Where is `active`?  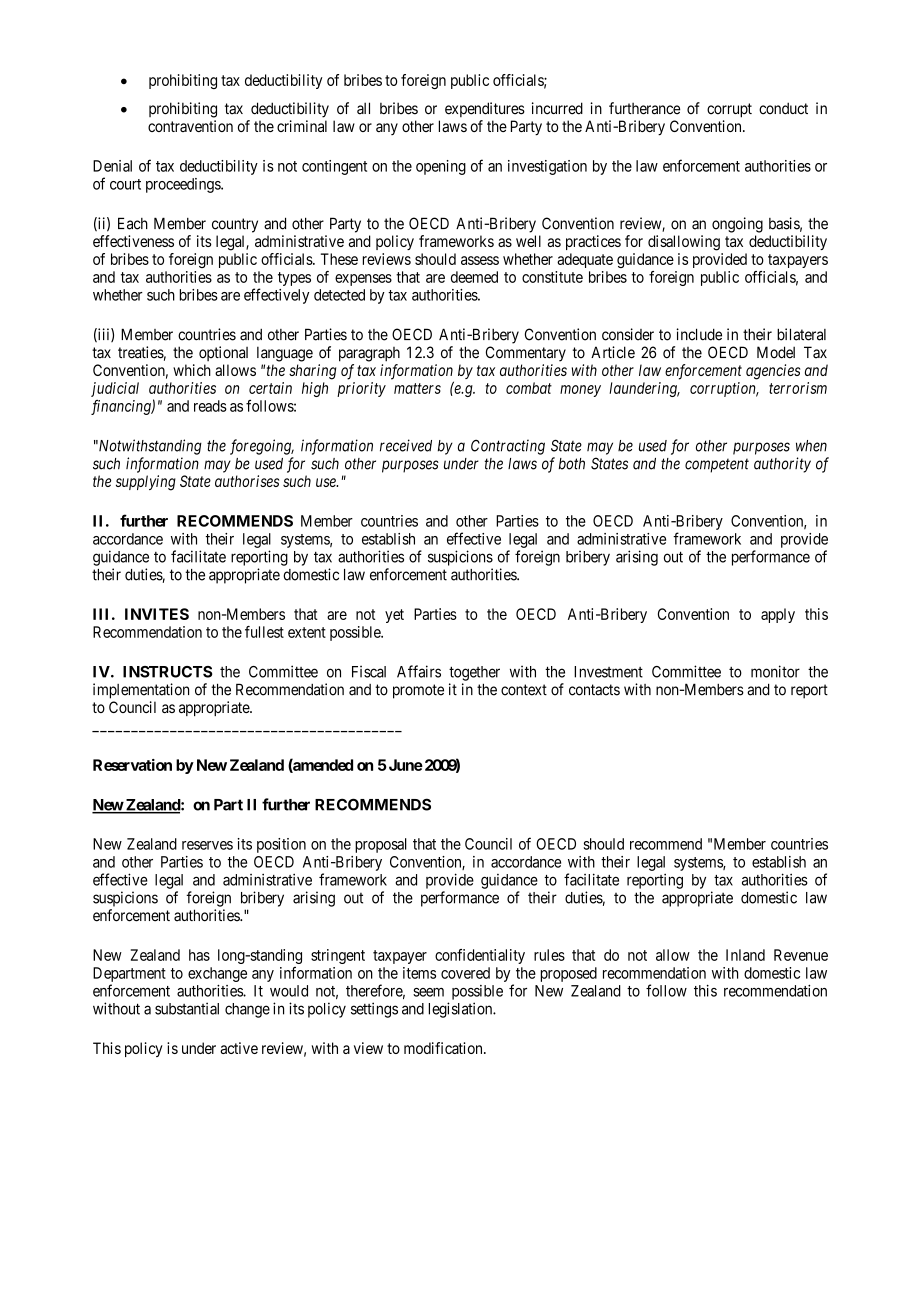
active is located at coordinates (239, 1048).
